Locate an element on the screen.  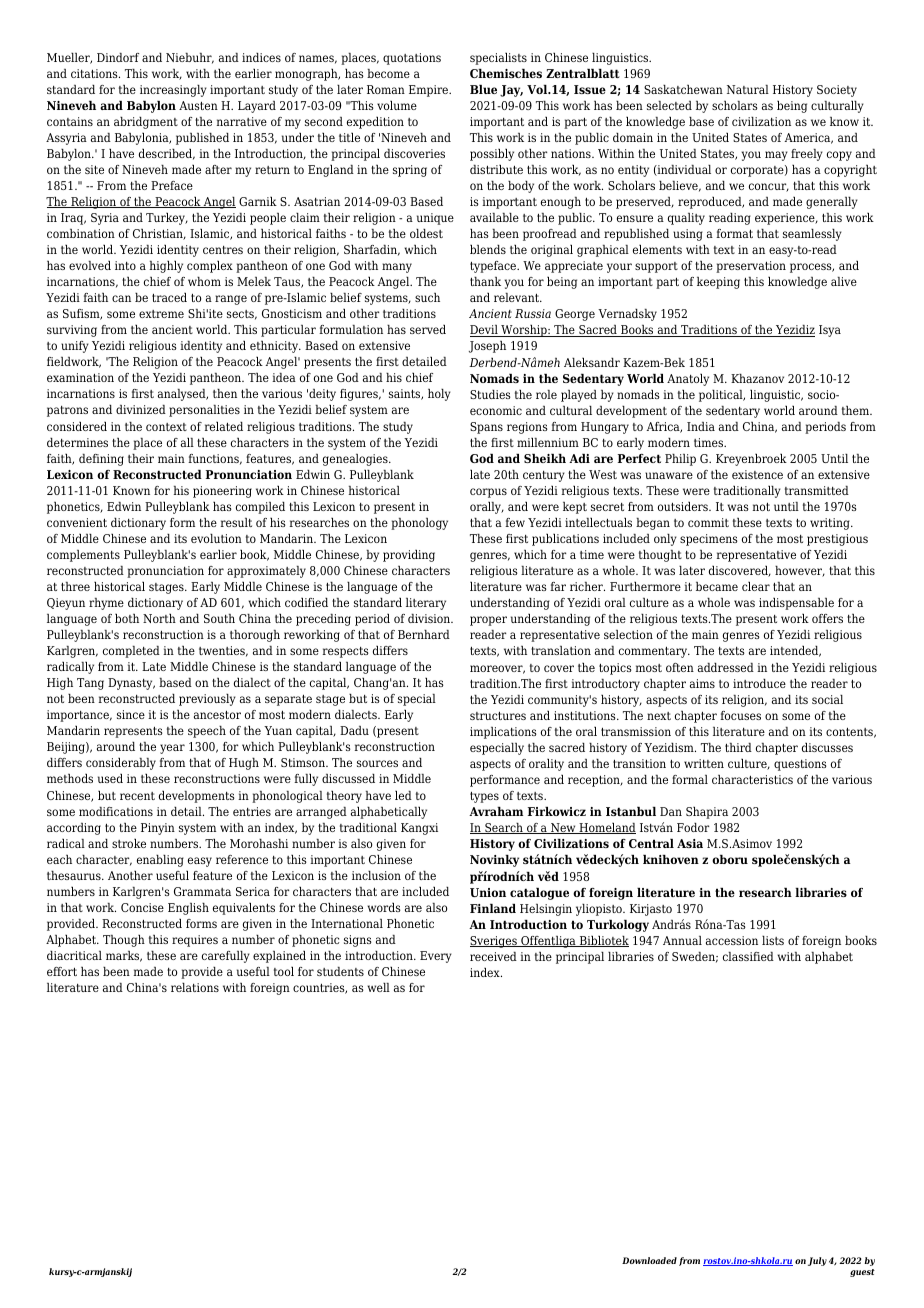
relations is located at coordinates (195, 987).
